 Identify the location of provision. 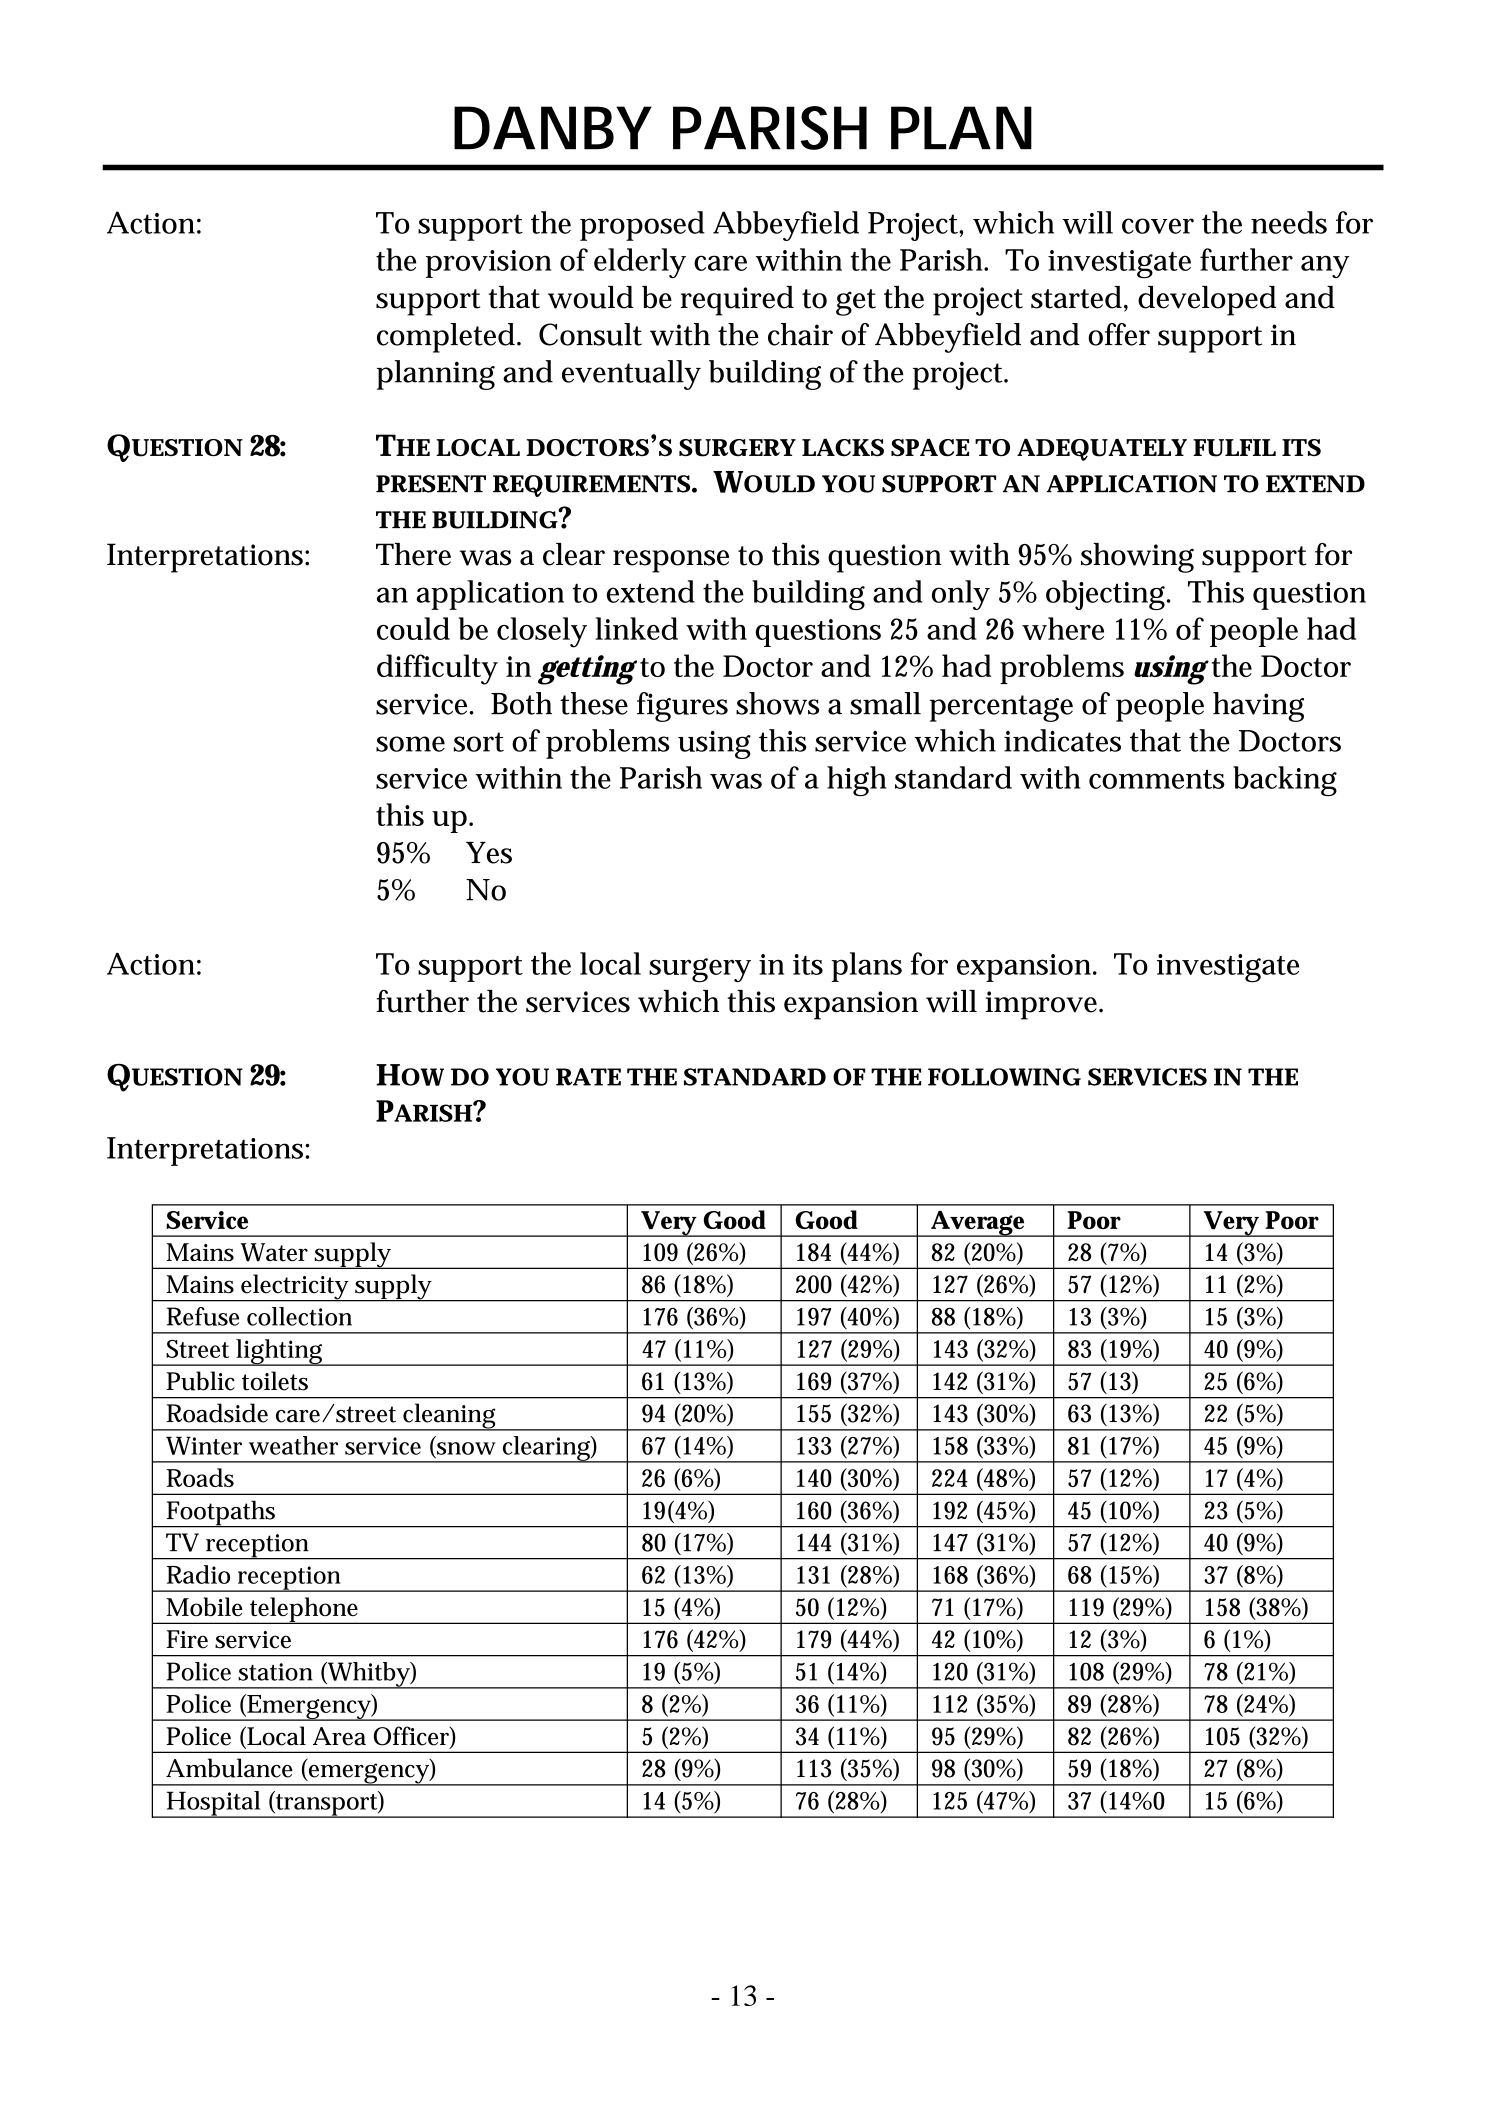
(488, 264).
